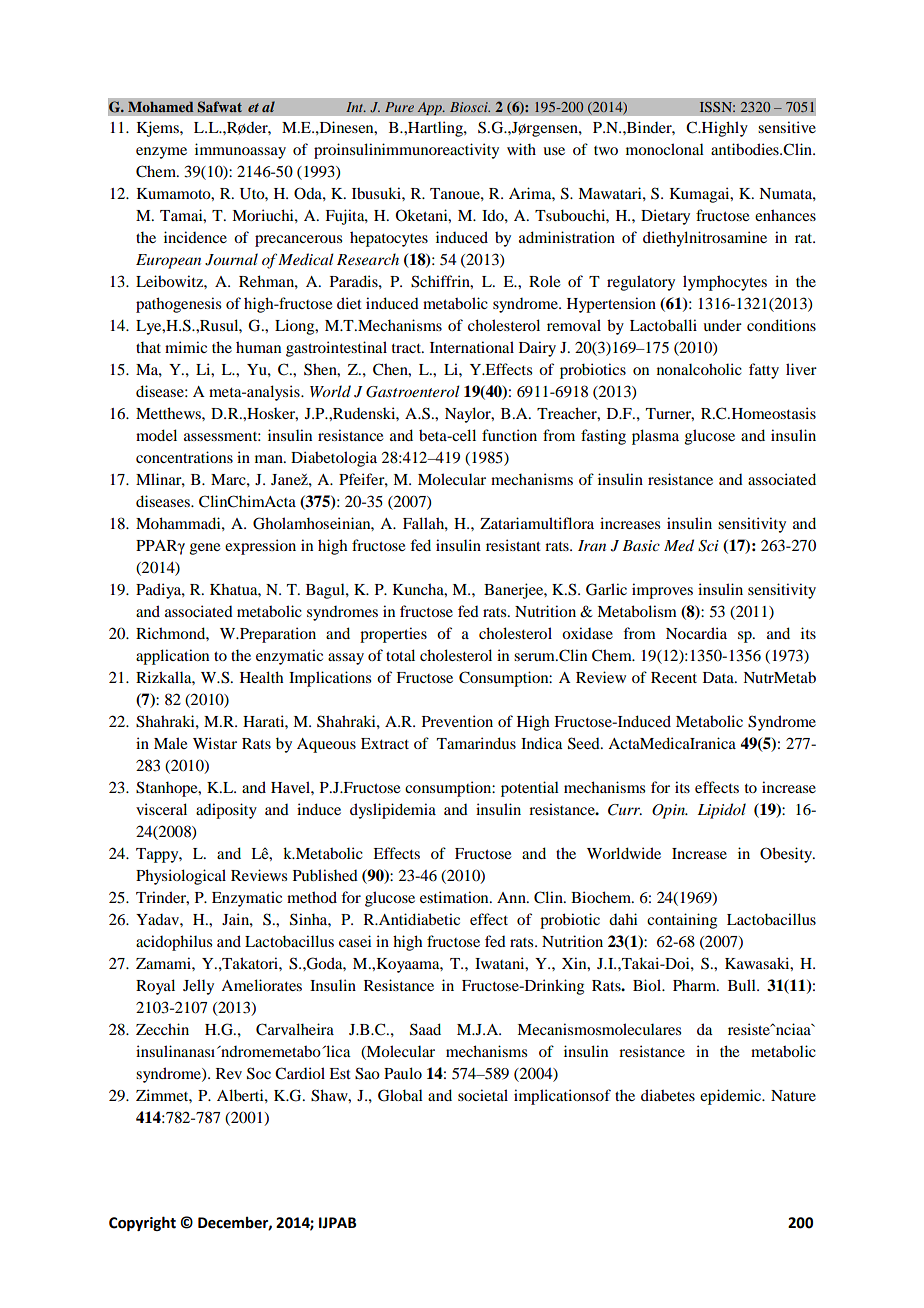 This screenshot has width=924, height=1308. I want to click on Copyright, so click(142, 1223).
